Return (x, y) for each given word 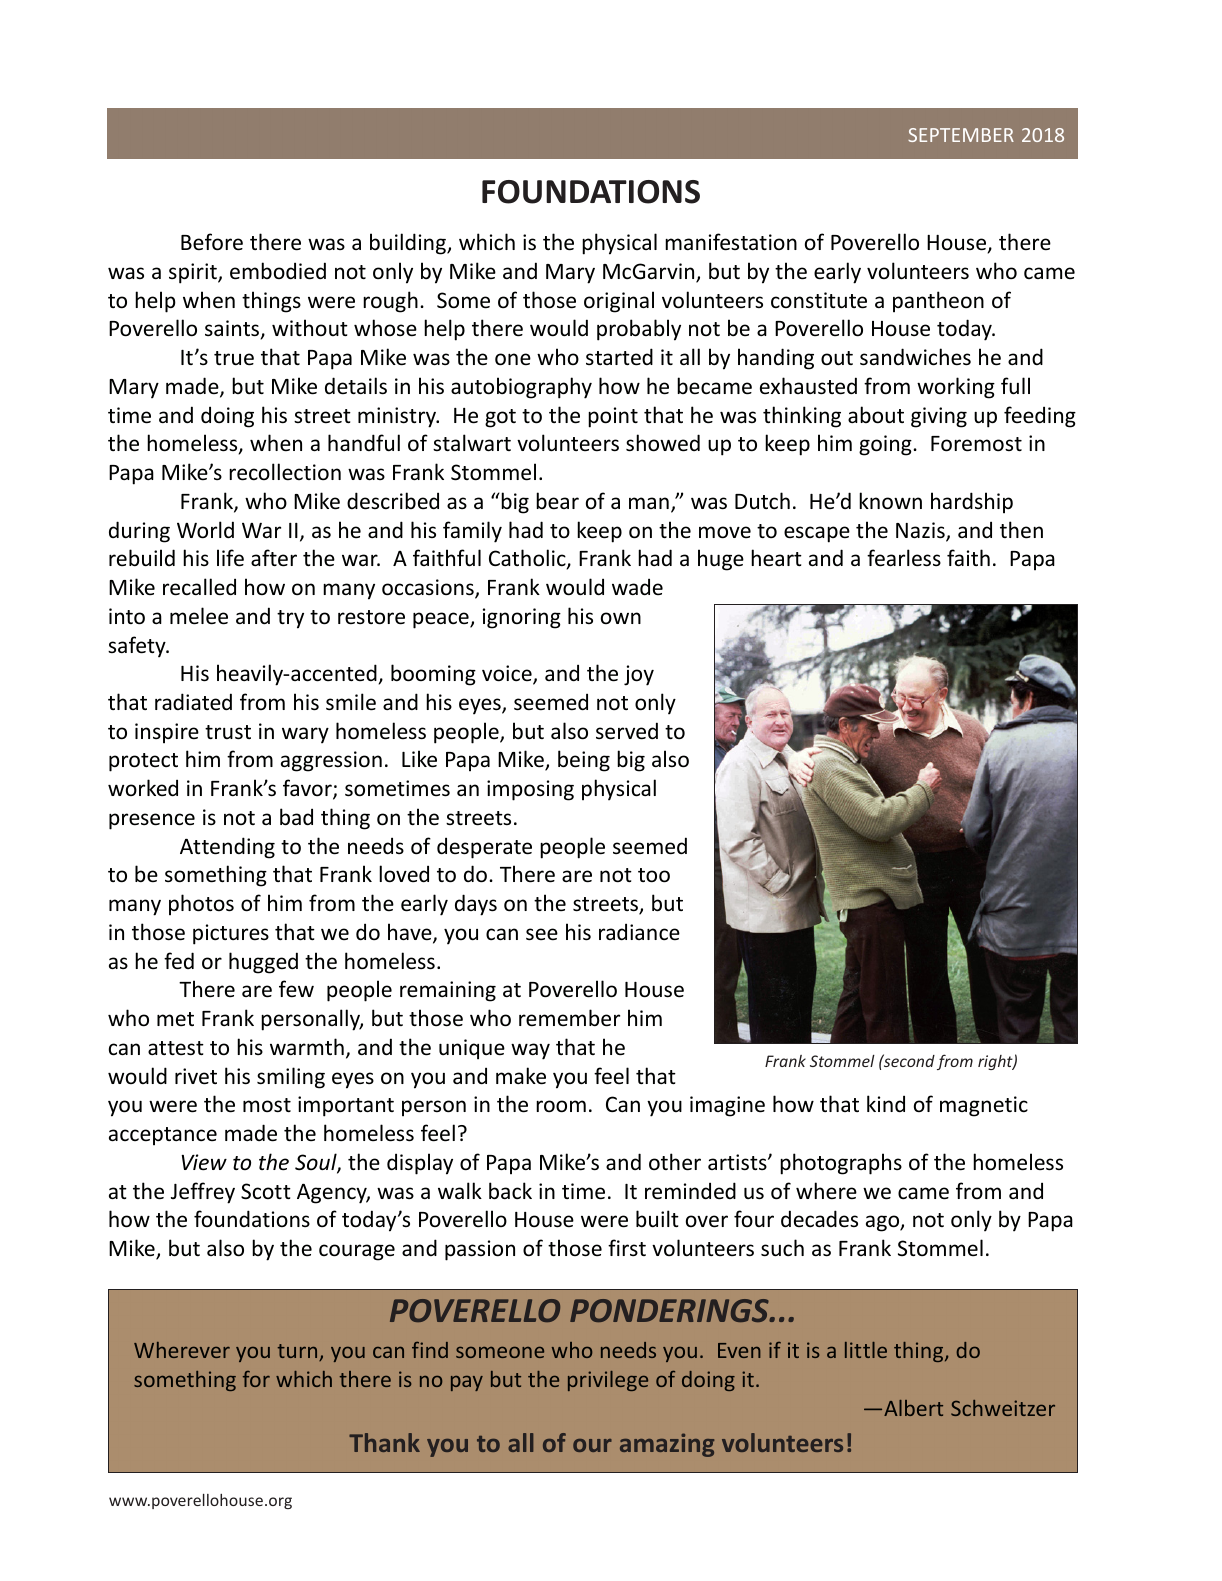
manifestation (731, 242)
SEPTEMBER (961, 135)
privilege (608, 1381)
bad (296, 817)
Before (212, 242)
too (654, 875)
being (584, 761)
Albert (913, 1408)
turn (299, 1352)
